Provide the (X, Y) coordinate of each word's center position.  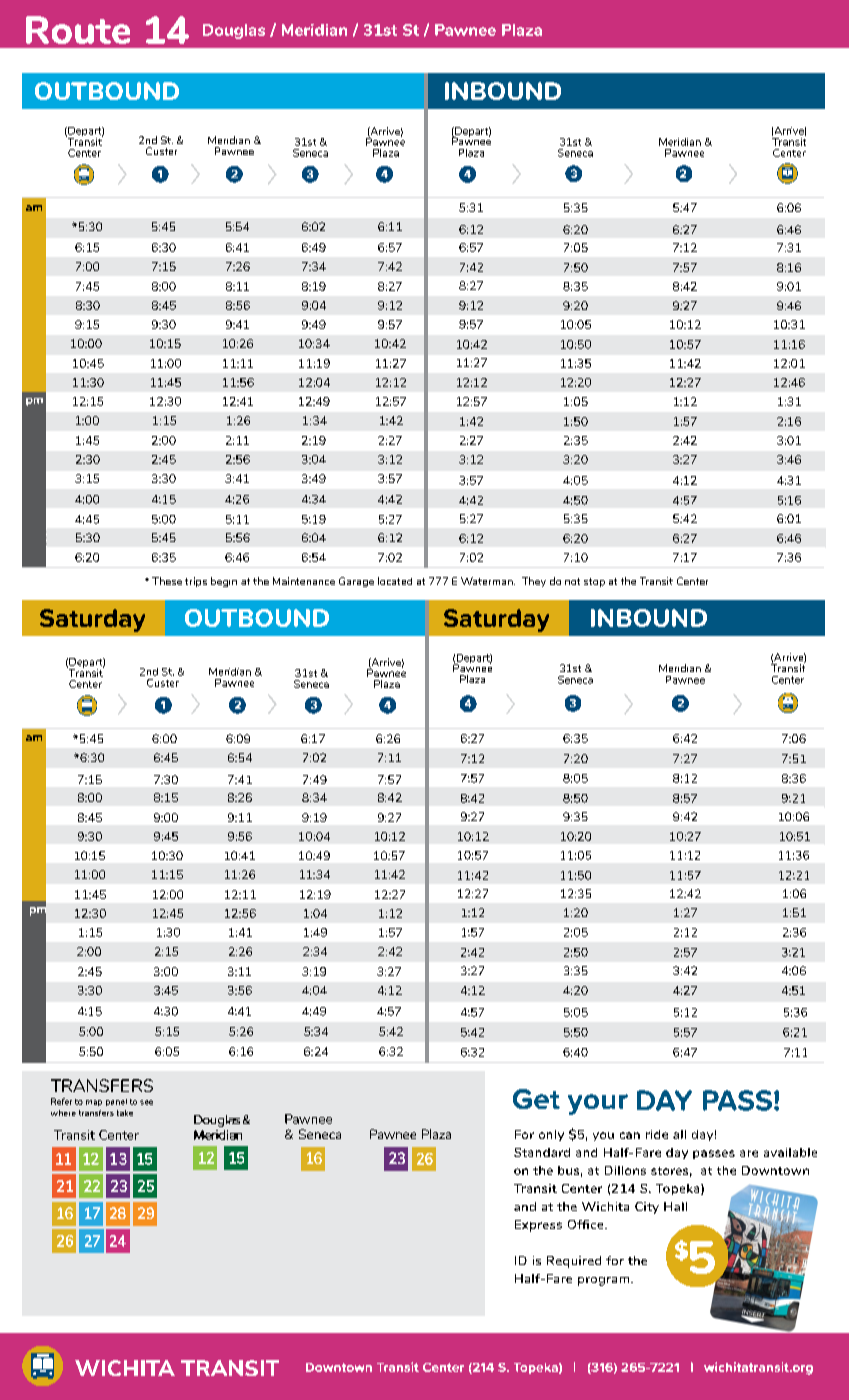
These (167, 581)
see (146, 1102)
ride (657, 1134)
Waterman (488, 581)
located (395, 581)
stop (594, 582)
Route (78, 30)
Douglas (234, 31)
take (125, 1113)
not (572, 581)
